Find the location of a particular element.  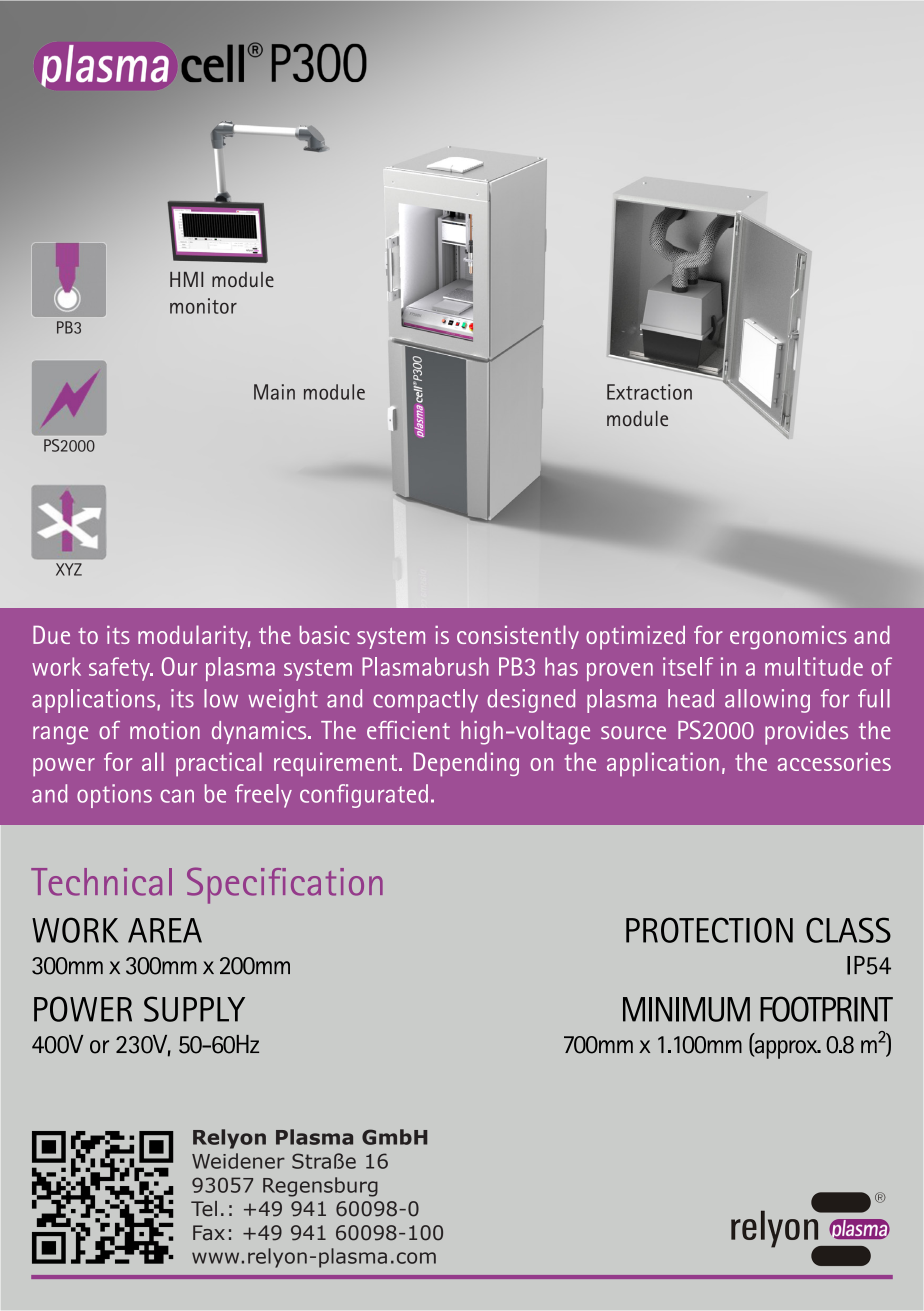

Extraction is located at coordinates (649, 392).
